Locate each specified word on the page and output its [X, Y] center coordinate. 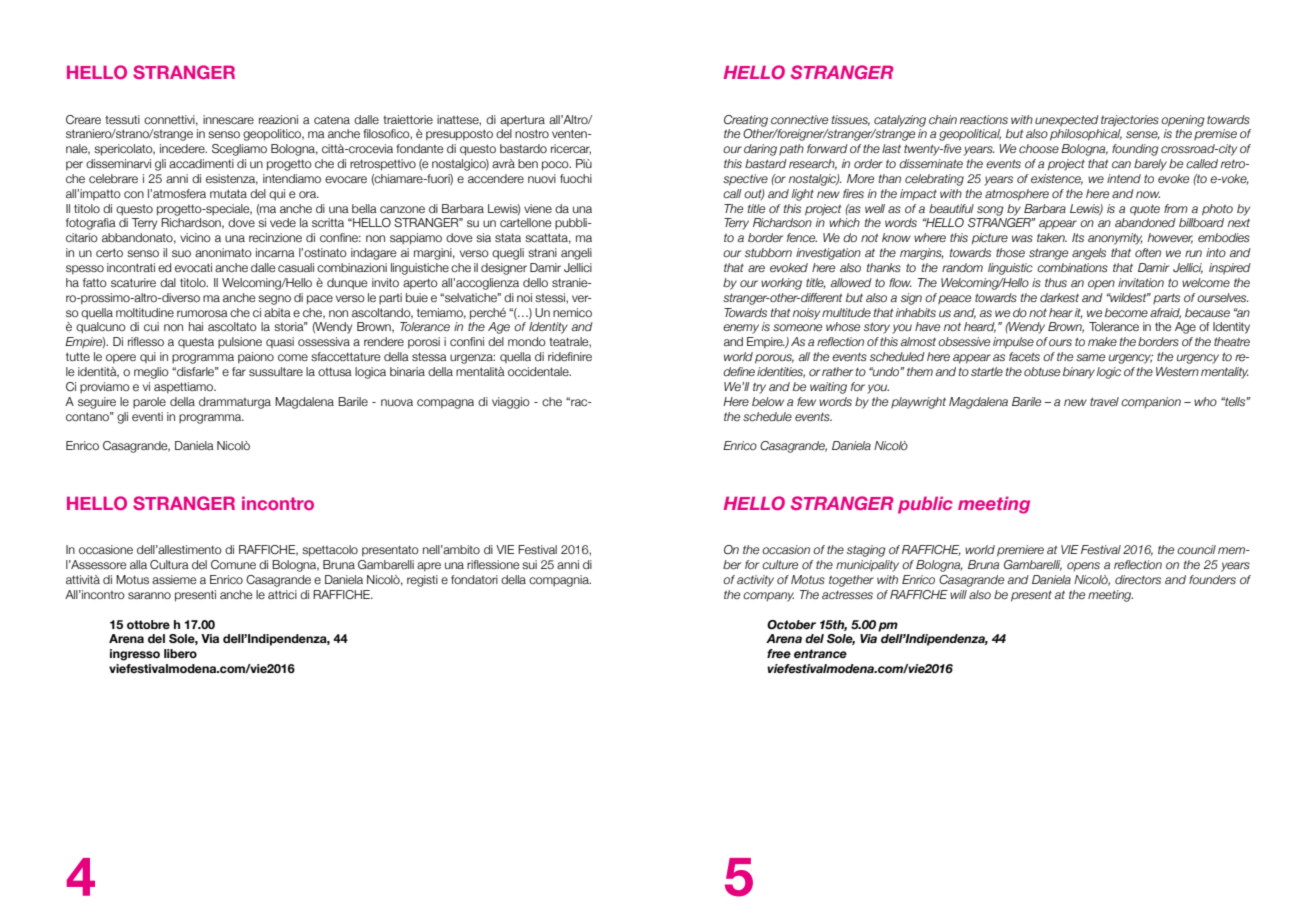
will [958, 594]
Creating [746, 121]
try [759, 388]
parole [149, 402]
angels [1089, 254]
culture [780, 564]
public [925, 505]
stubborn [768, 252]
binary [1079, 373]
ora [309, 194]
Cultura [169, 564]
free [779, 653]
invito [385, 282]
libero [180, 653]
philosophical [1086, 135]
